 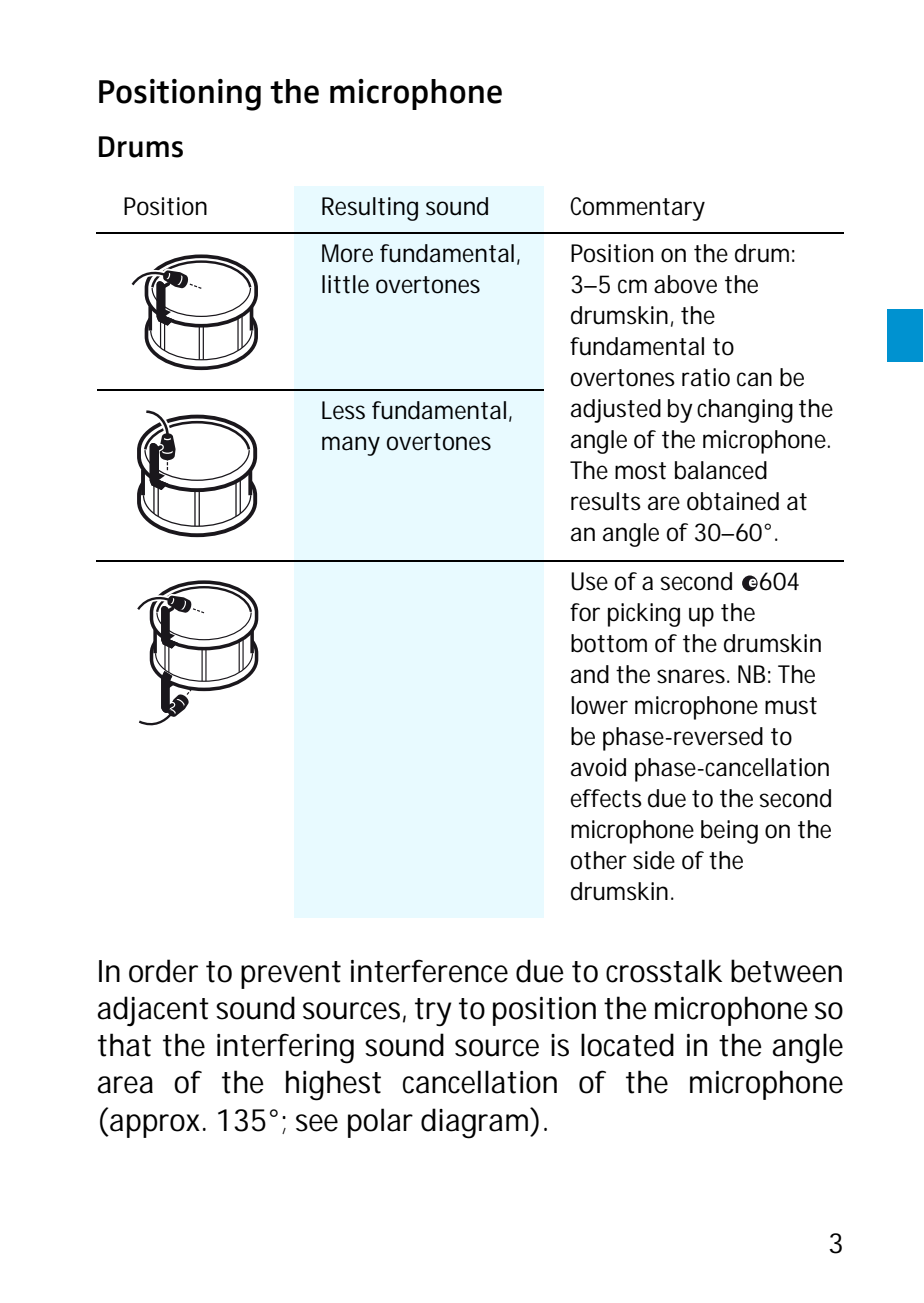 I want to click on approx, so click(x=154, y=1126).
